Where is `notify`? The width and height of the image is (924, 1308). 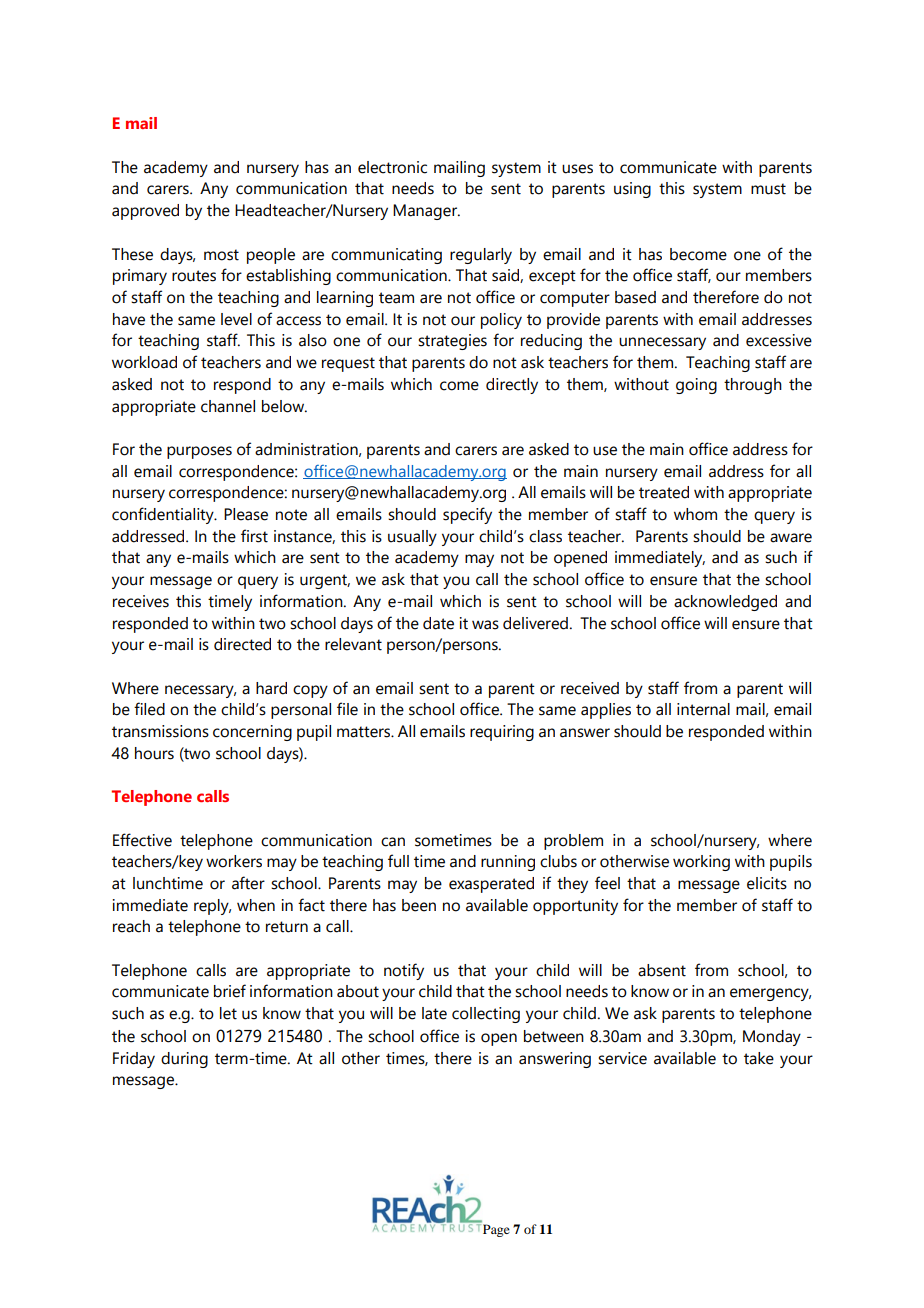
notify is located at coordinates (404, 971).
